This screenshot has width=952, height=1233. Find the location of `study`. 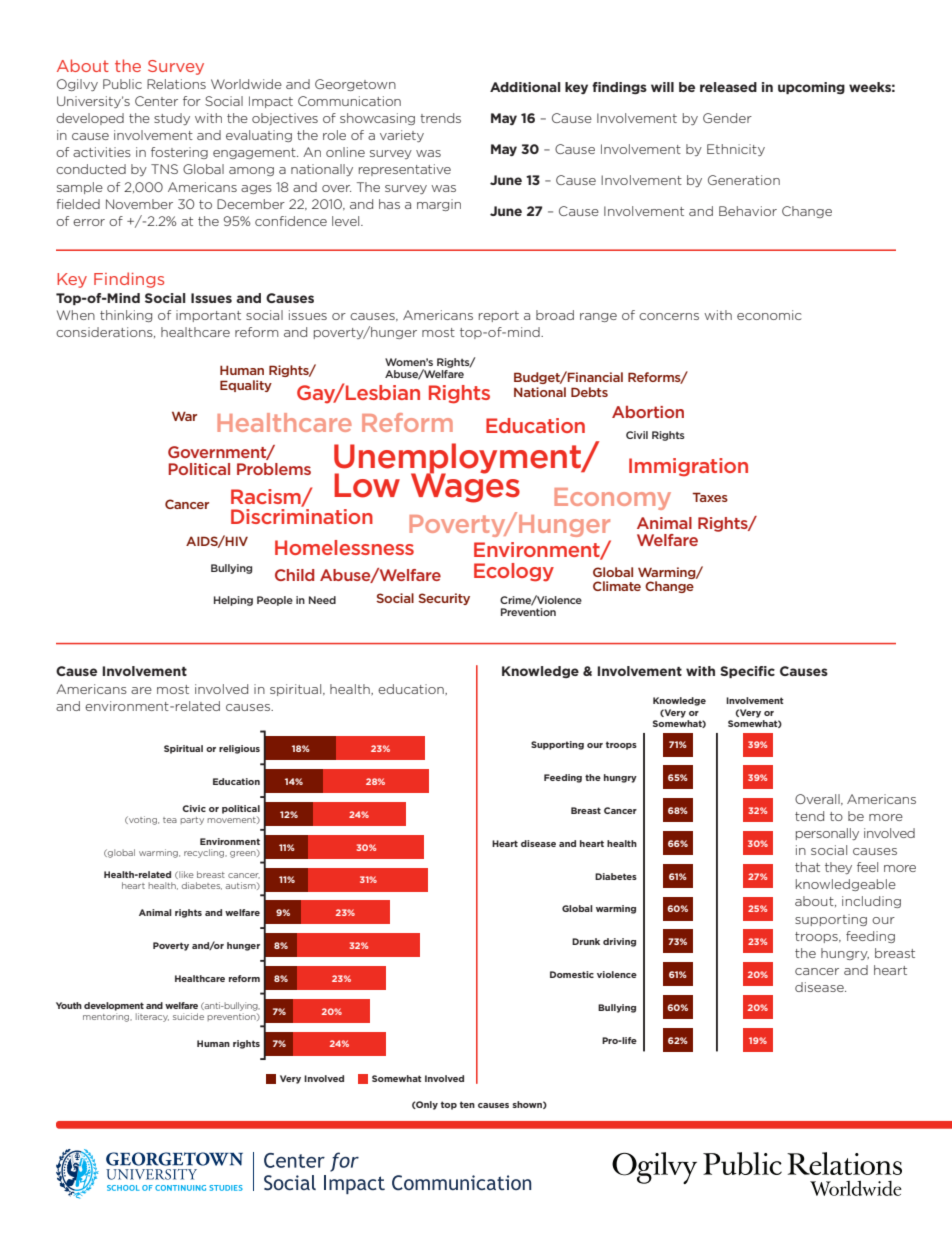

study is located at coordinates (172, 119).
